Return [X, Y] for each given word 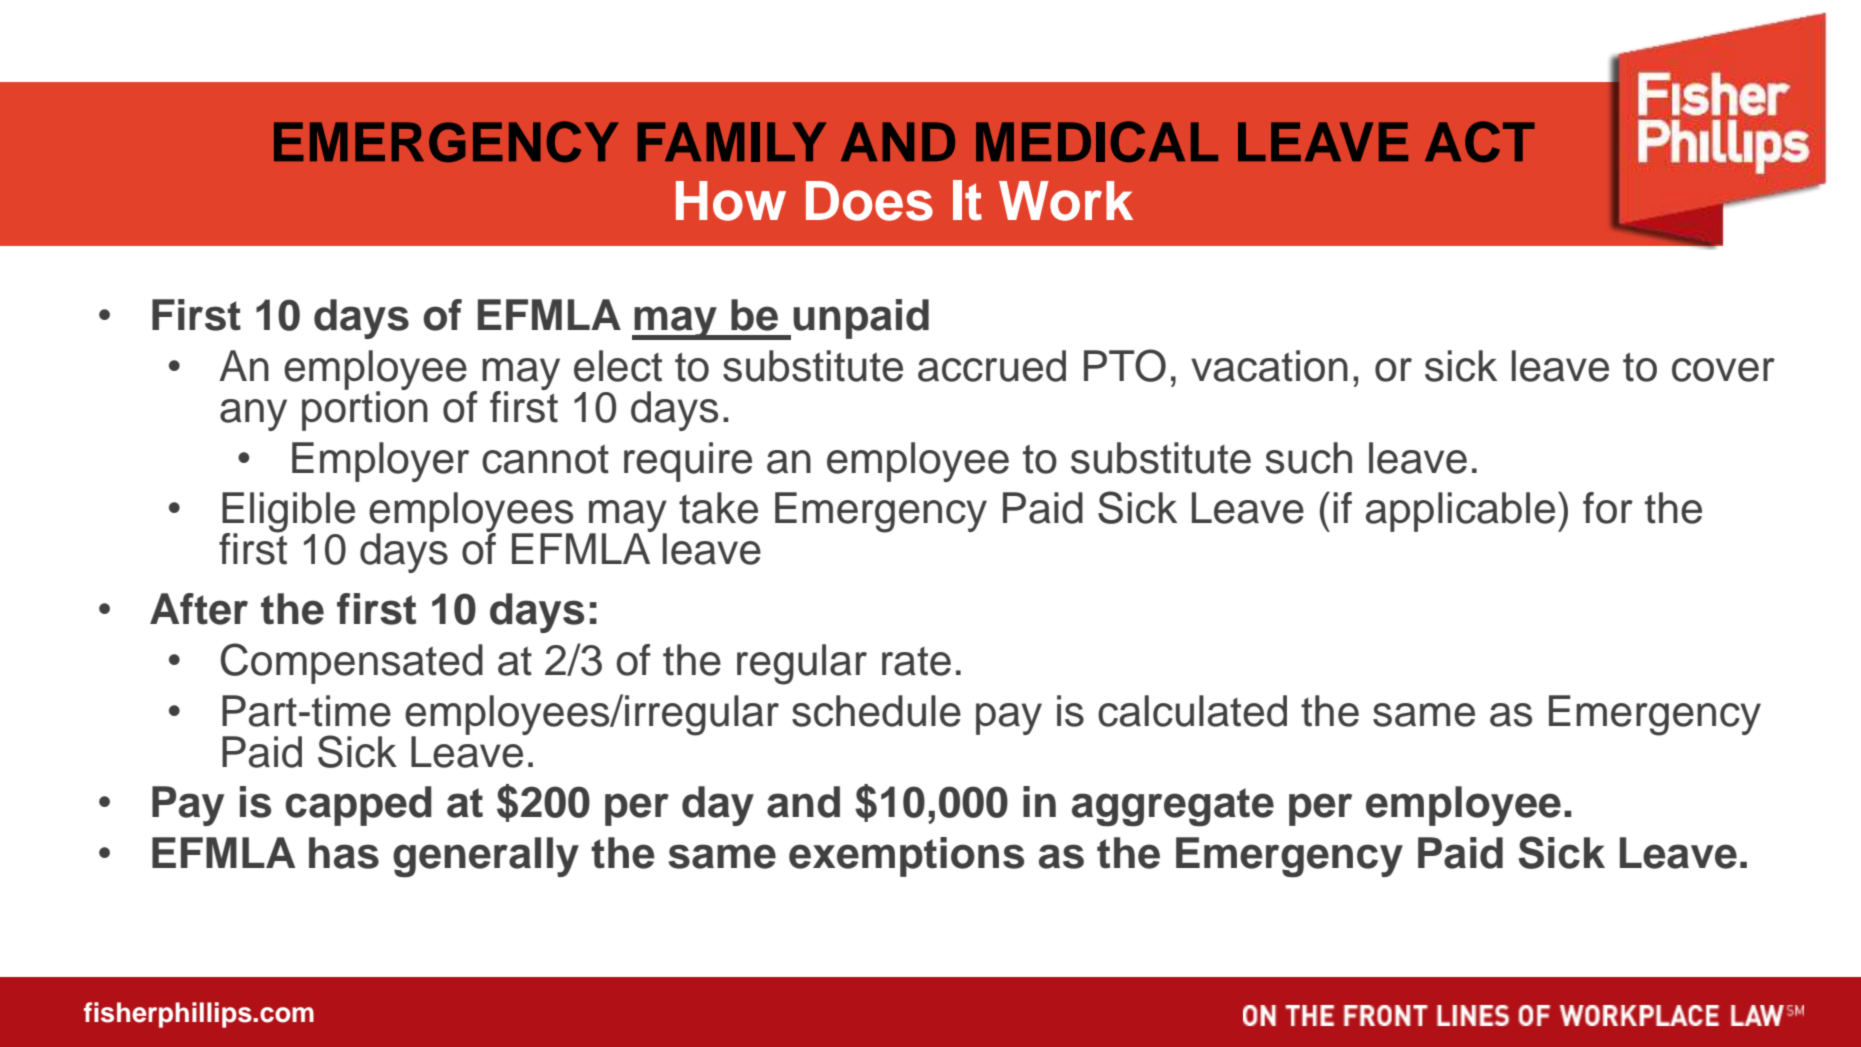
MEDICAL [1097, 141]
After [199, 609]
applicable [1460, 512]
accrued [992, 366]
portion [365, 410]
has [344, 853]
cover [1723, 370]
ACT [1480, 141]
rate [916, 661]
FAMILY [732, 142]
